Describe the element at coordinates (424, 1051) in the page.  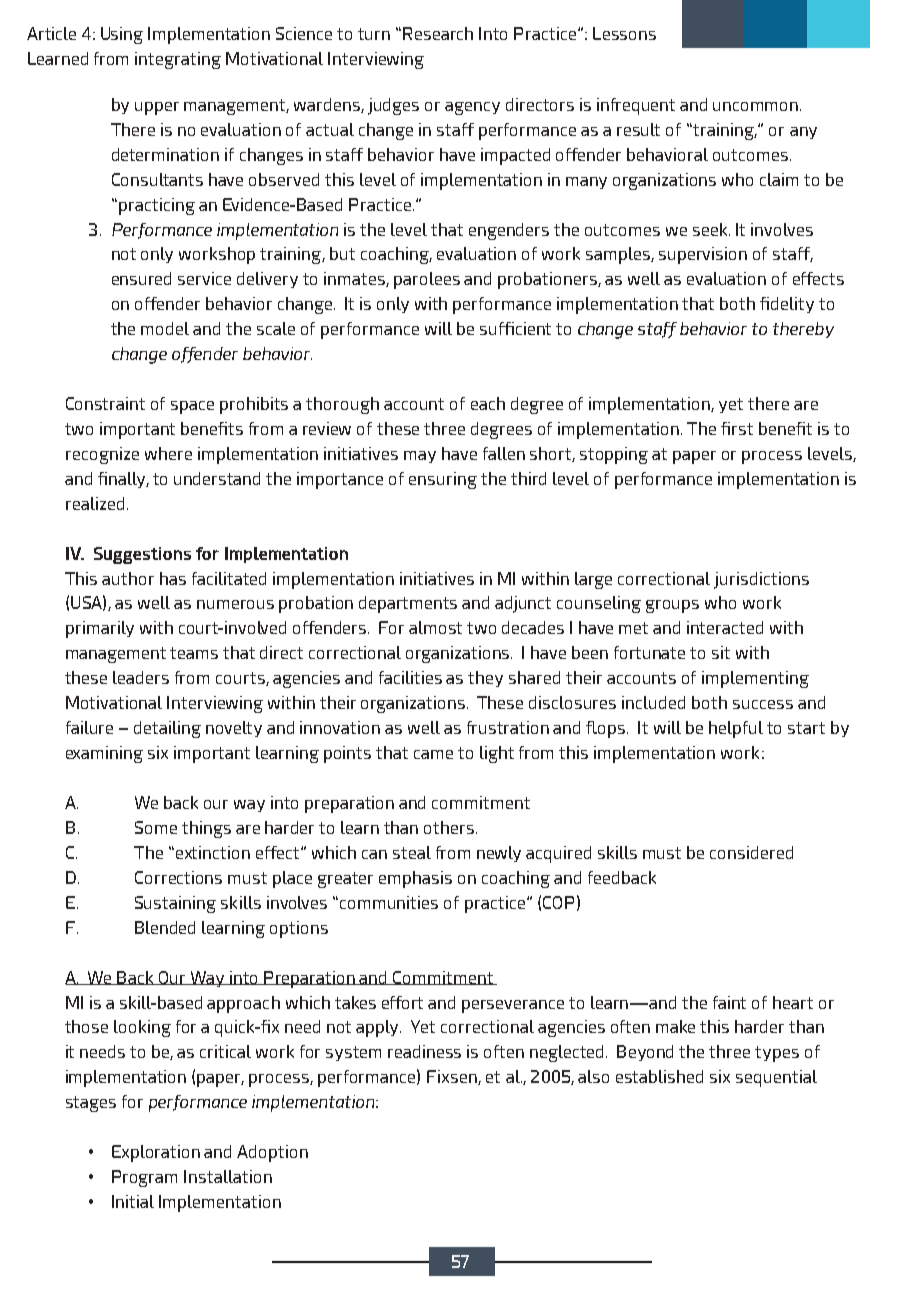
I see `readiness` at that location.
